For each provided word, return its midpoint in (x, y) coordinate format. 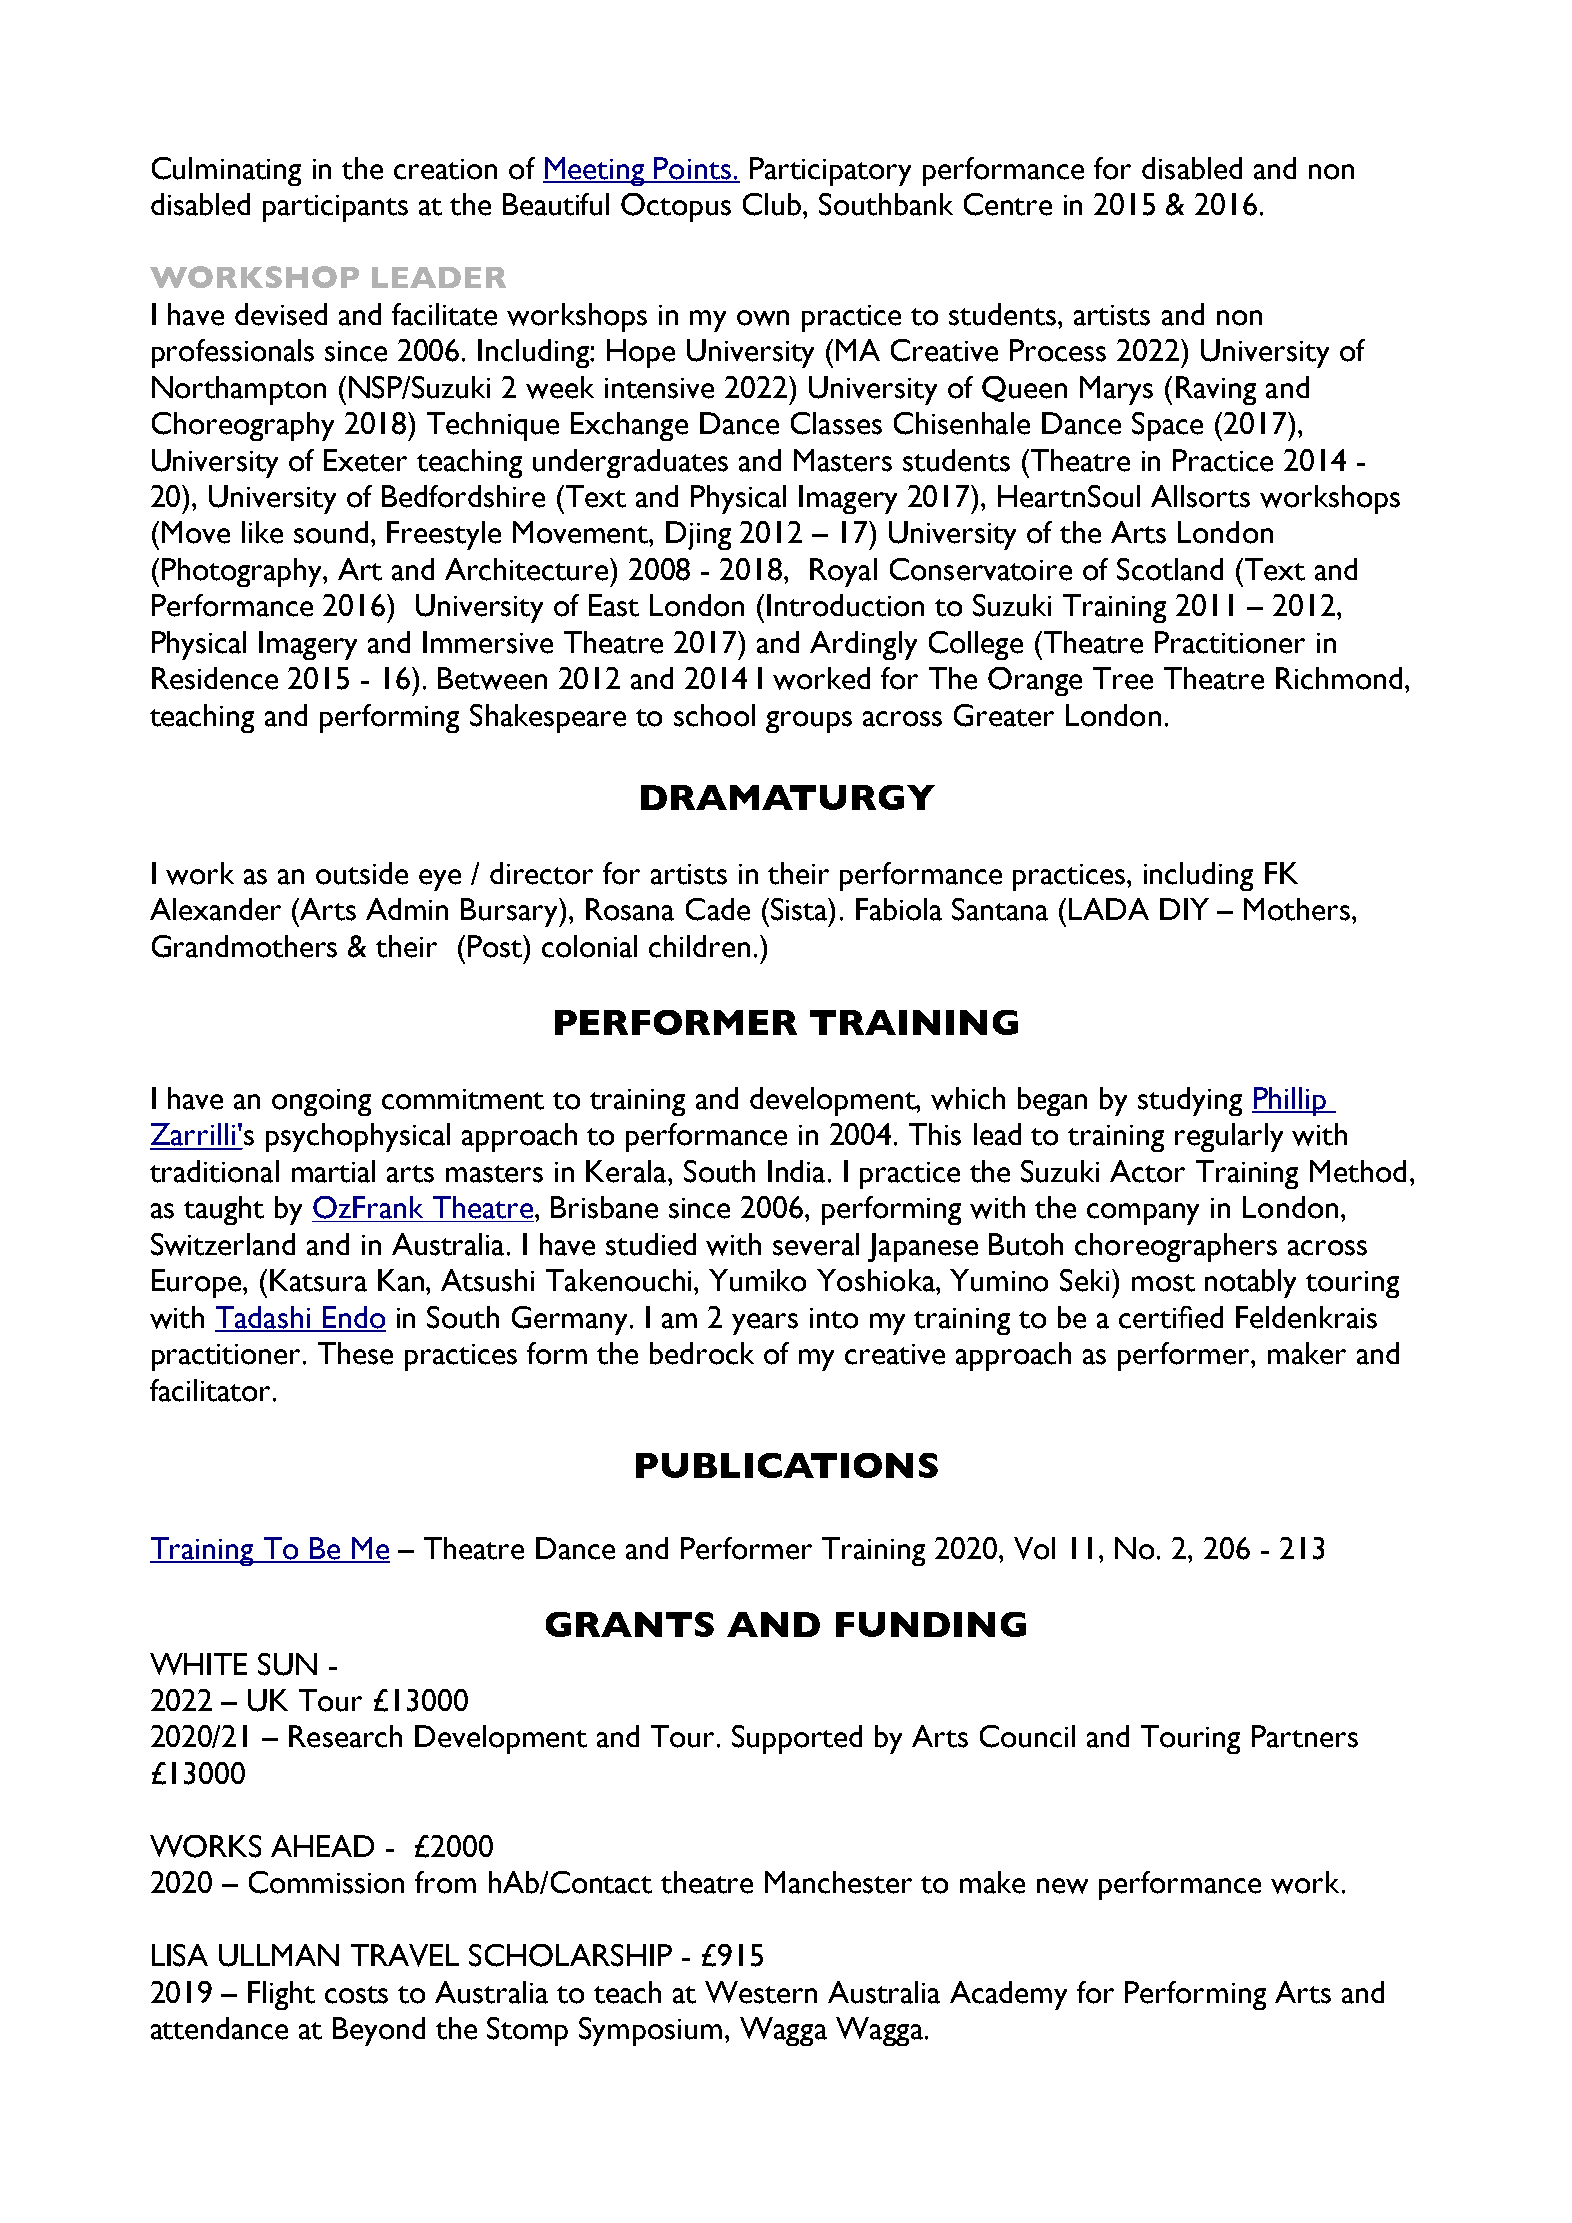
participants (335, 208)
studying (1190, 1101)
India (798, 1171)
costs (356, 1995)
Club (773, 204)
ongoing (321, 1102)
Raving (1216, 390)
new (1062, 1886)
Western (761, 1992)
